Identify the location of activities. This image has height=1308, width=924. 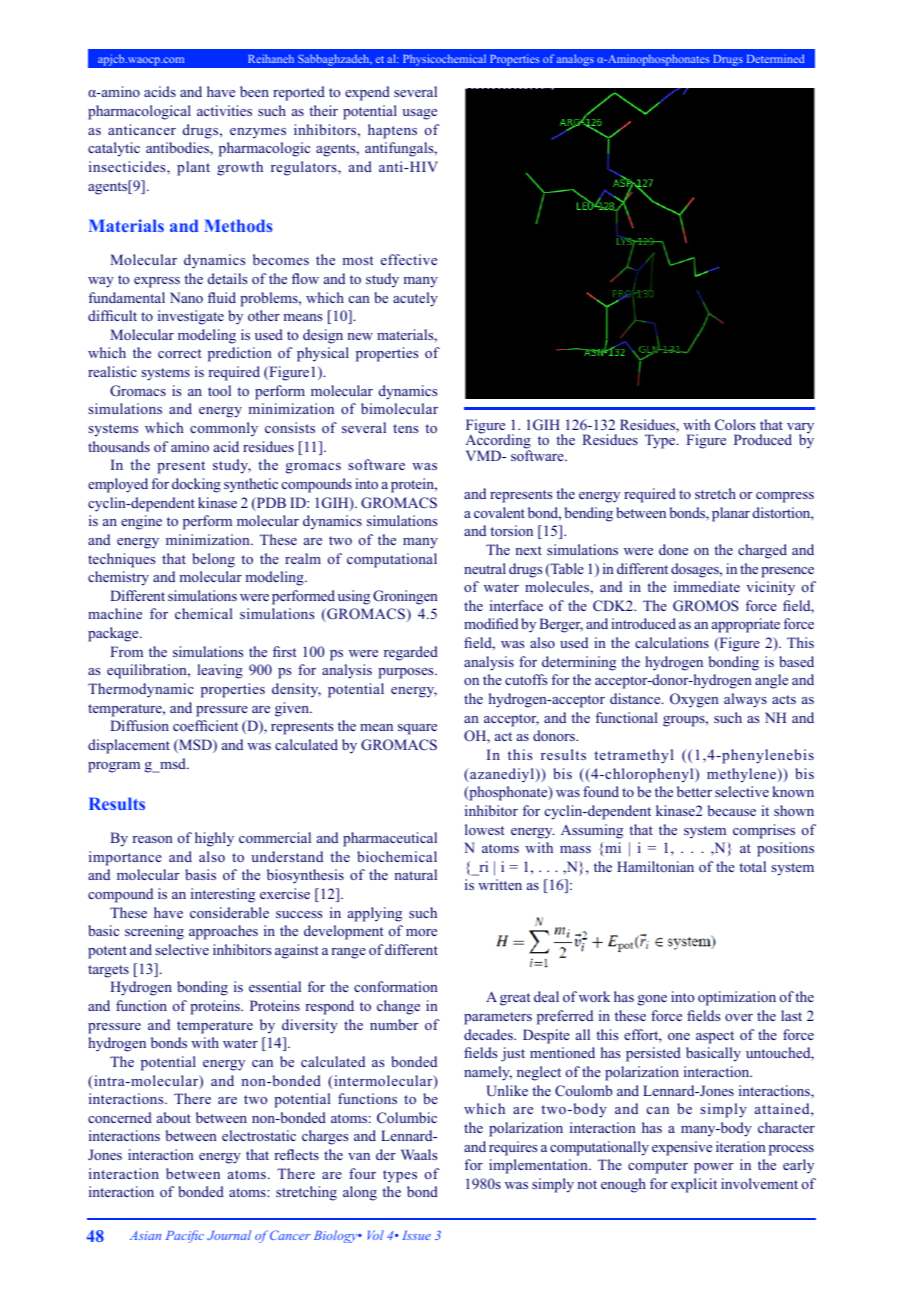
(224, 110).
